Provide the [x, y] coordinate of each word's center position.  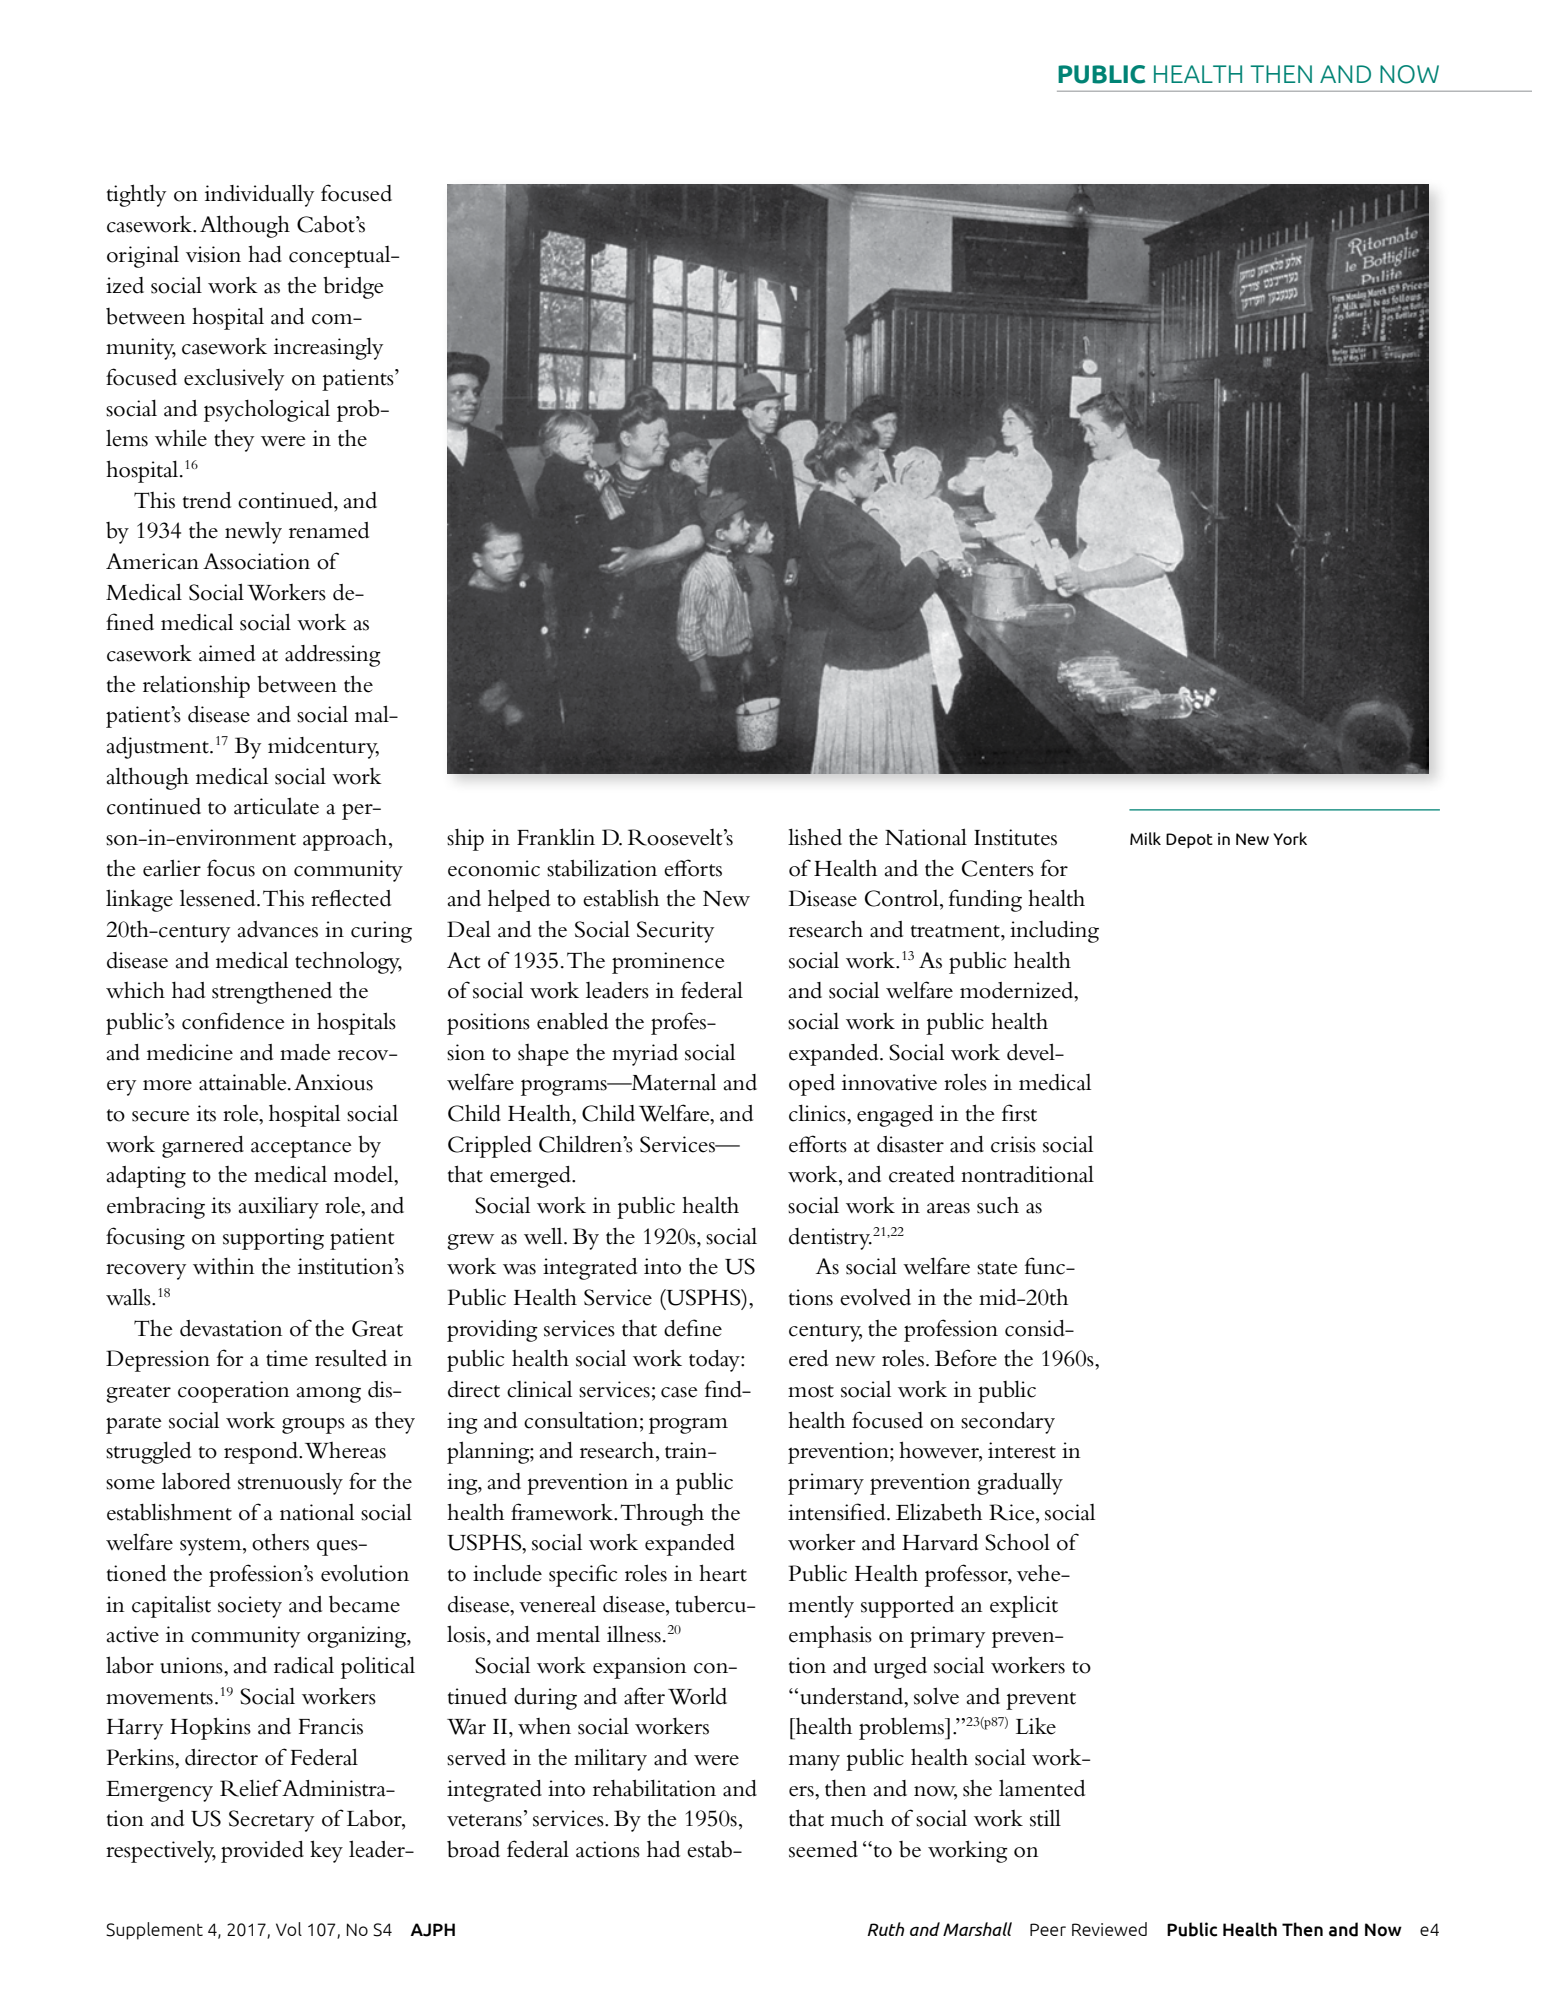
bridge [353, 287]
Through [662, 1514]
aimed [227, 653]
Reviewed [1109, 1929]
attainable [244, 1082]
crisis [1013, 1144]
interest [1022, 1450]
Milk [1145, 838]
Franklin [556, 837]
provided [262, 1852]
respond [262, 1453]
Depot [1189, 840]
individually [259, 195]
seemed [823, 1849]
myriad [645, 1055]
